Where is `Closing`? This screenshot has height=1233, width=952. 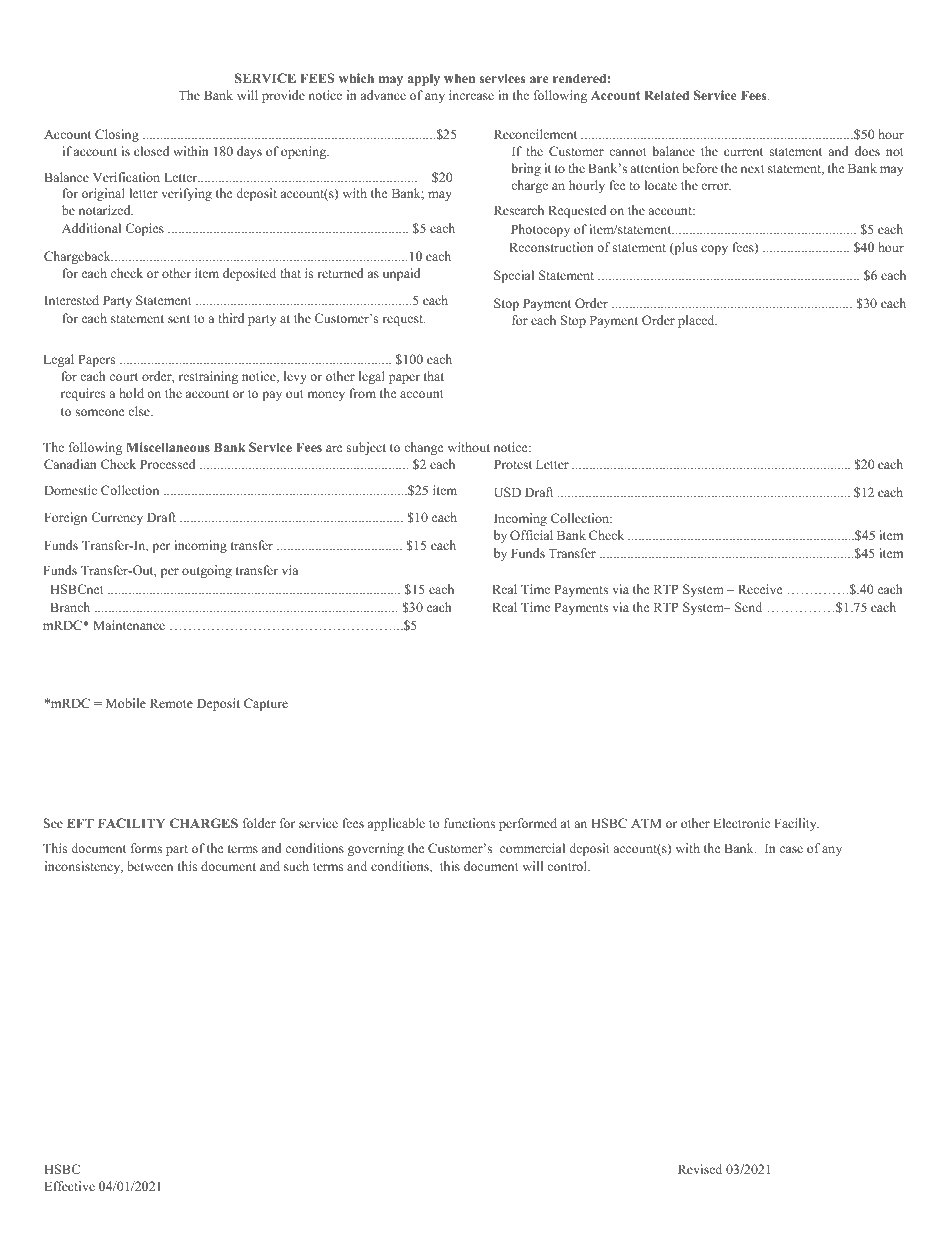 Closing is located at coordinates (117, 135).
